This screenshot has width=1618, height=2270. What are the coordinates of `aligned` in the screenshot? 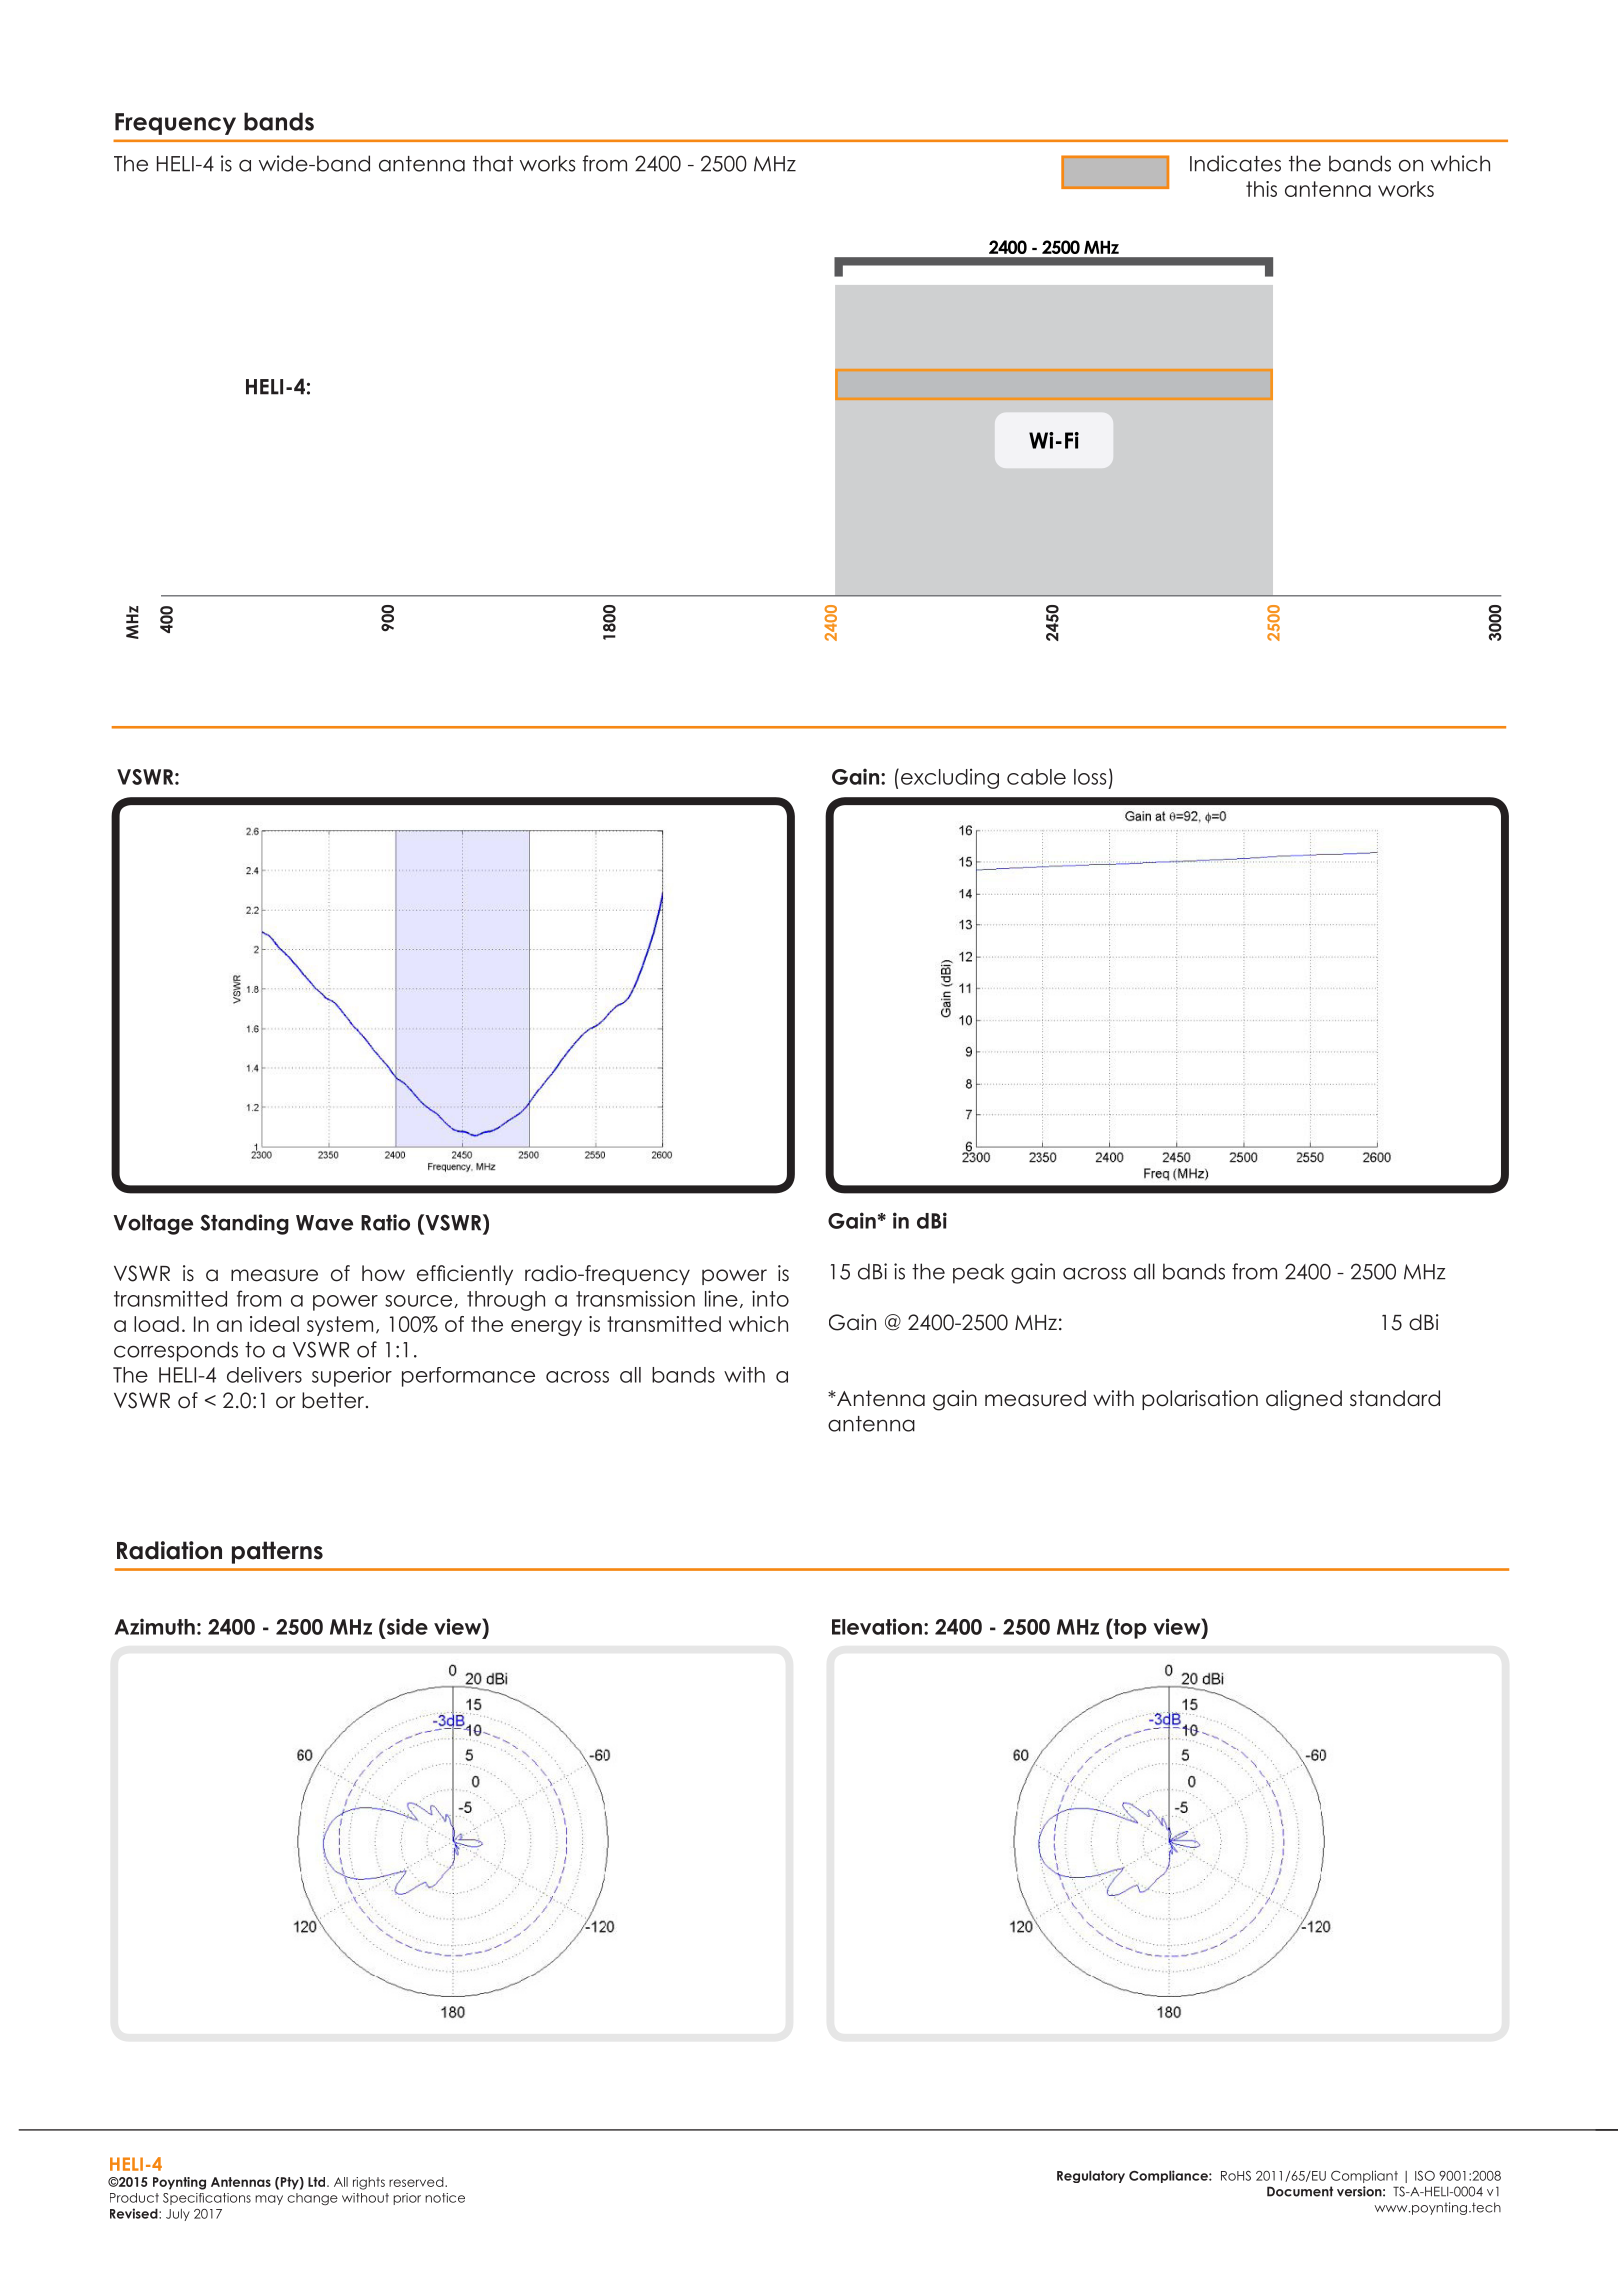 It's located at (1304, 1400).
